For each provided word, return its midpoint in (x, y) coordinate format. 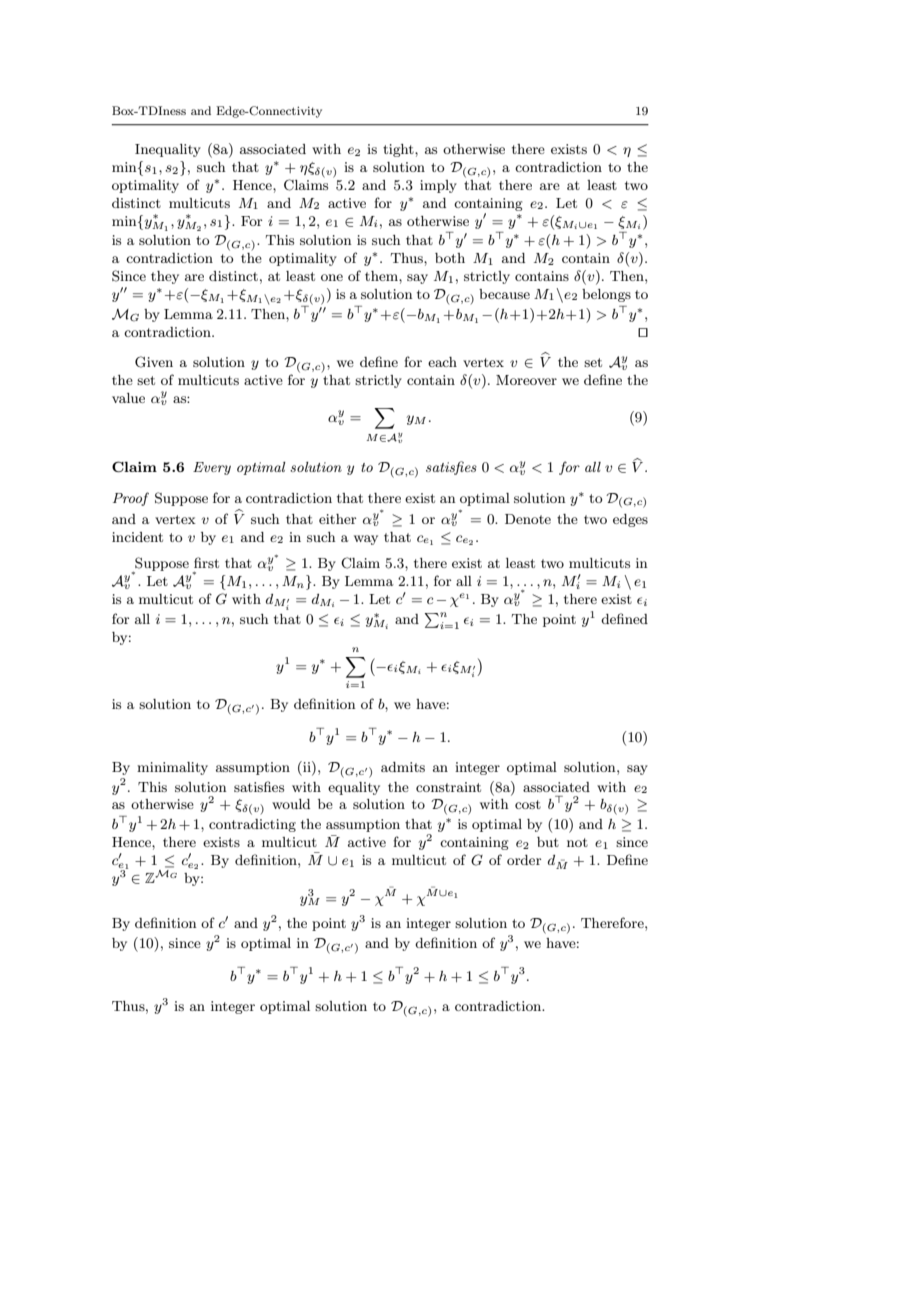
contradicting (252, 825)
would (291, 804)
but (548, 842)
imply (438, 186)
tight (399, 150)
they (165, 277)
